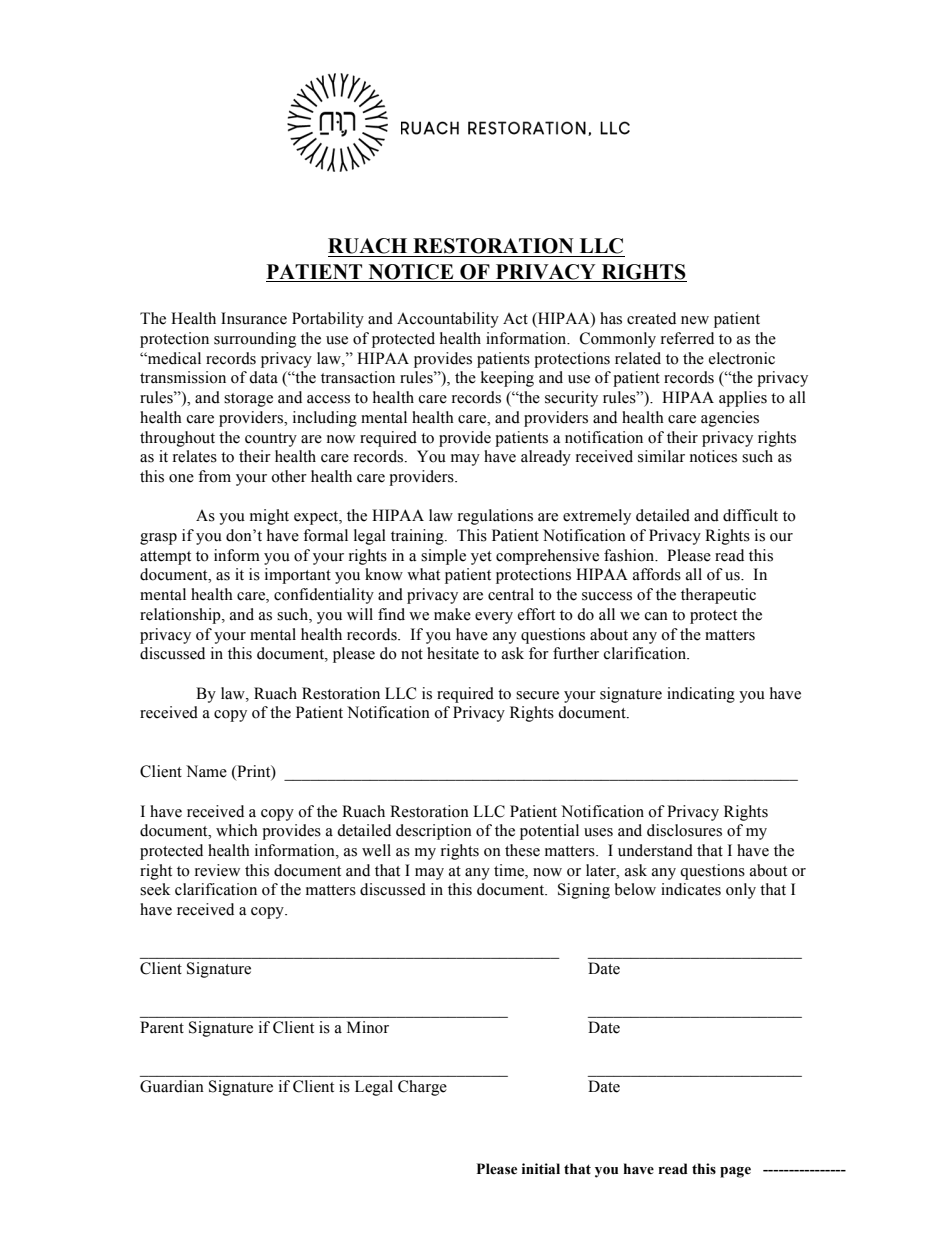  Describe the element at coordinates (269, 517) in the screenshot. I see `might` at that location.
